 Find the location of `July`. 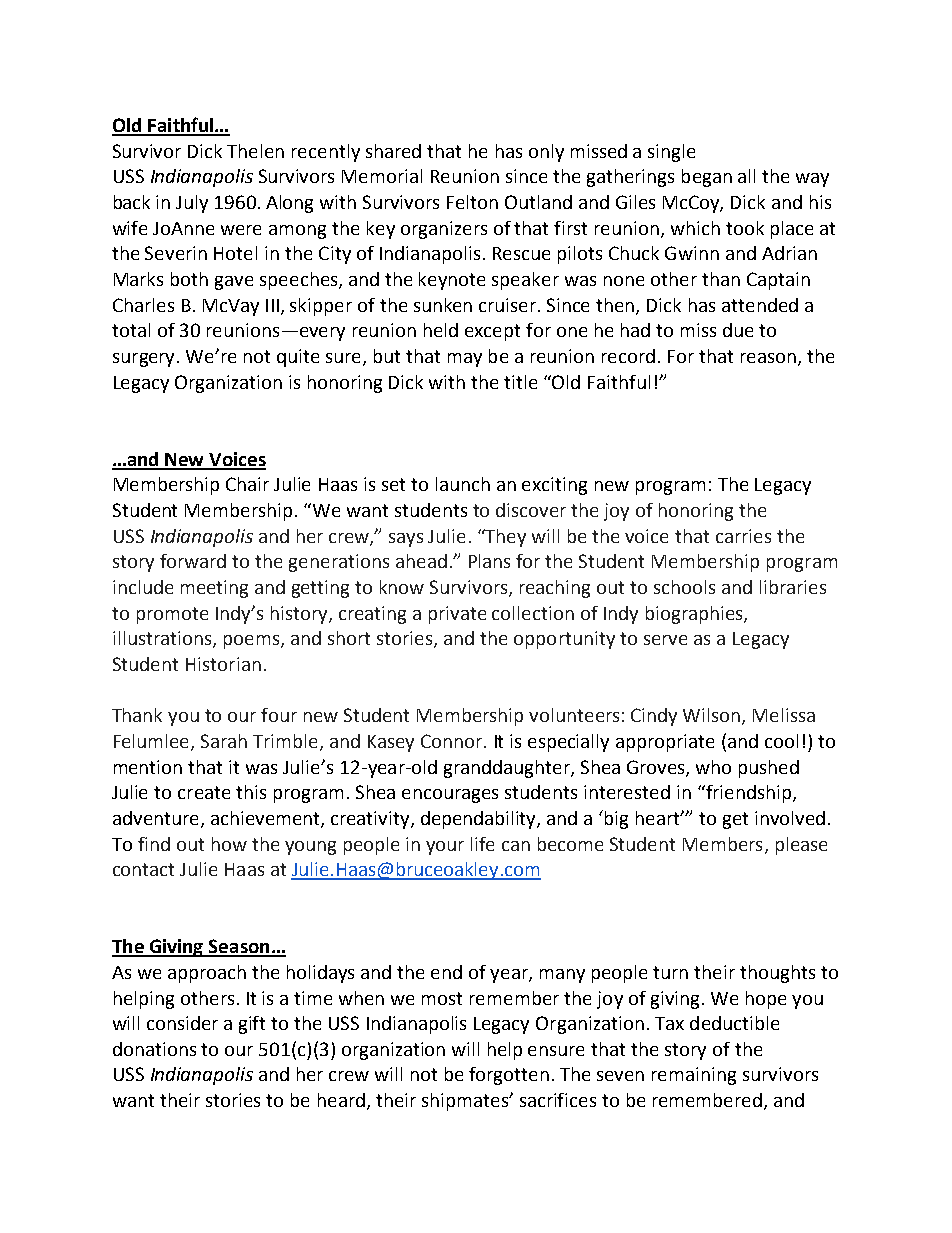

July is located at coordinates (192, 204).
